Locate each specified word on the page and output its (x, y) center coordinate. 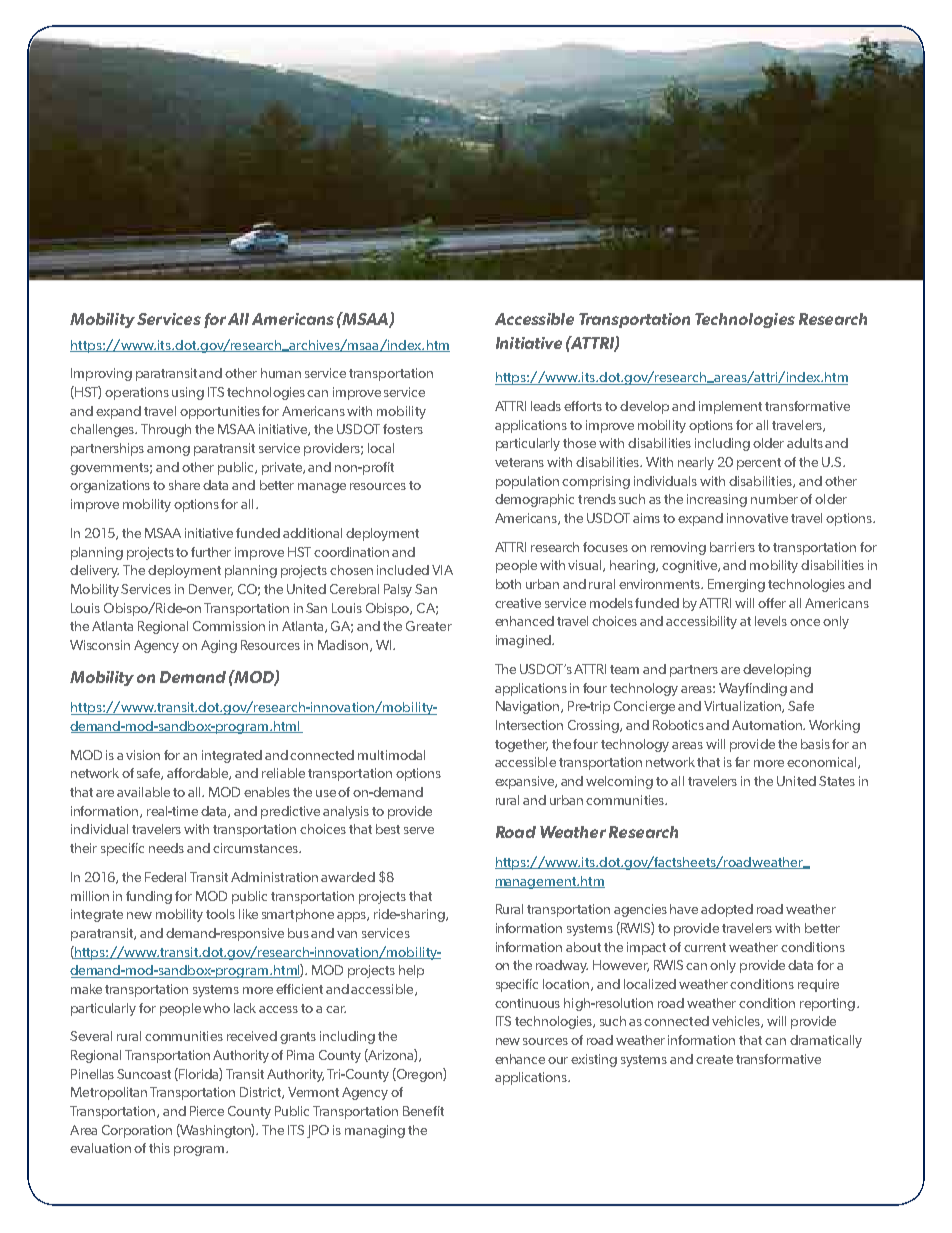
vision (143, 755)
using (188, 393)
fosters (403, 429)
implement (730, 407)
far (742, 762)
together (521, 745)
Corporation (137, 1131)
